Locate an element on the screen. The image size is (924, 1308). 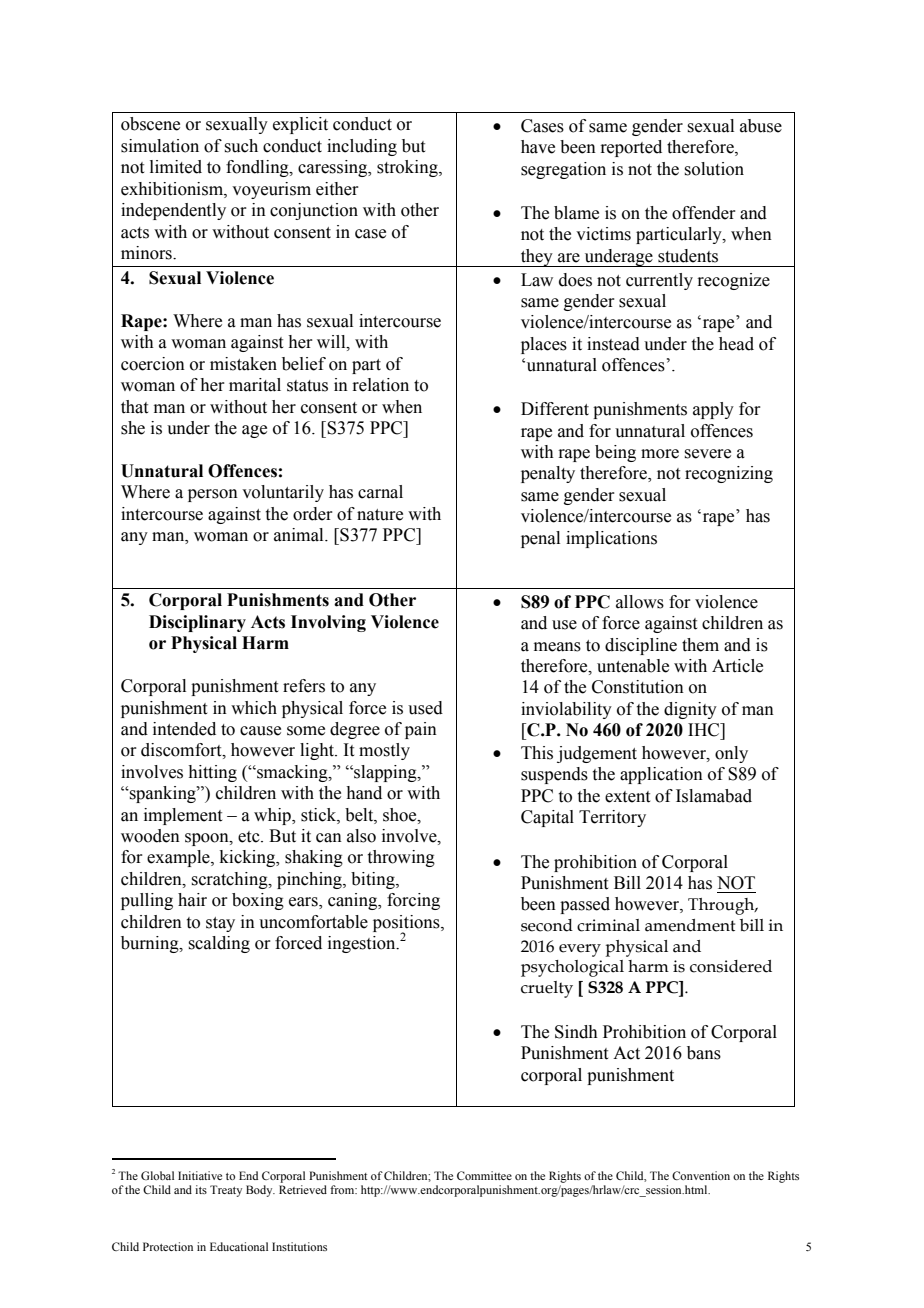
positions is located at coordinates (407, 924).
